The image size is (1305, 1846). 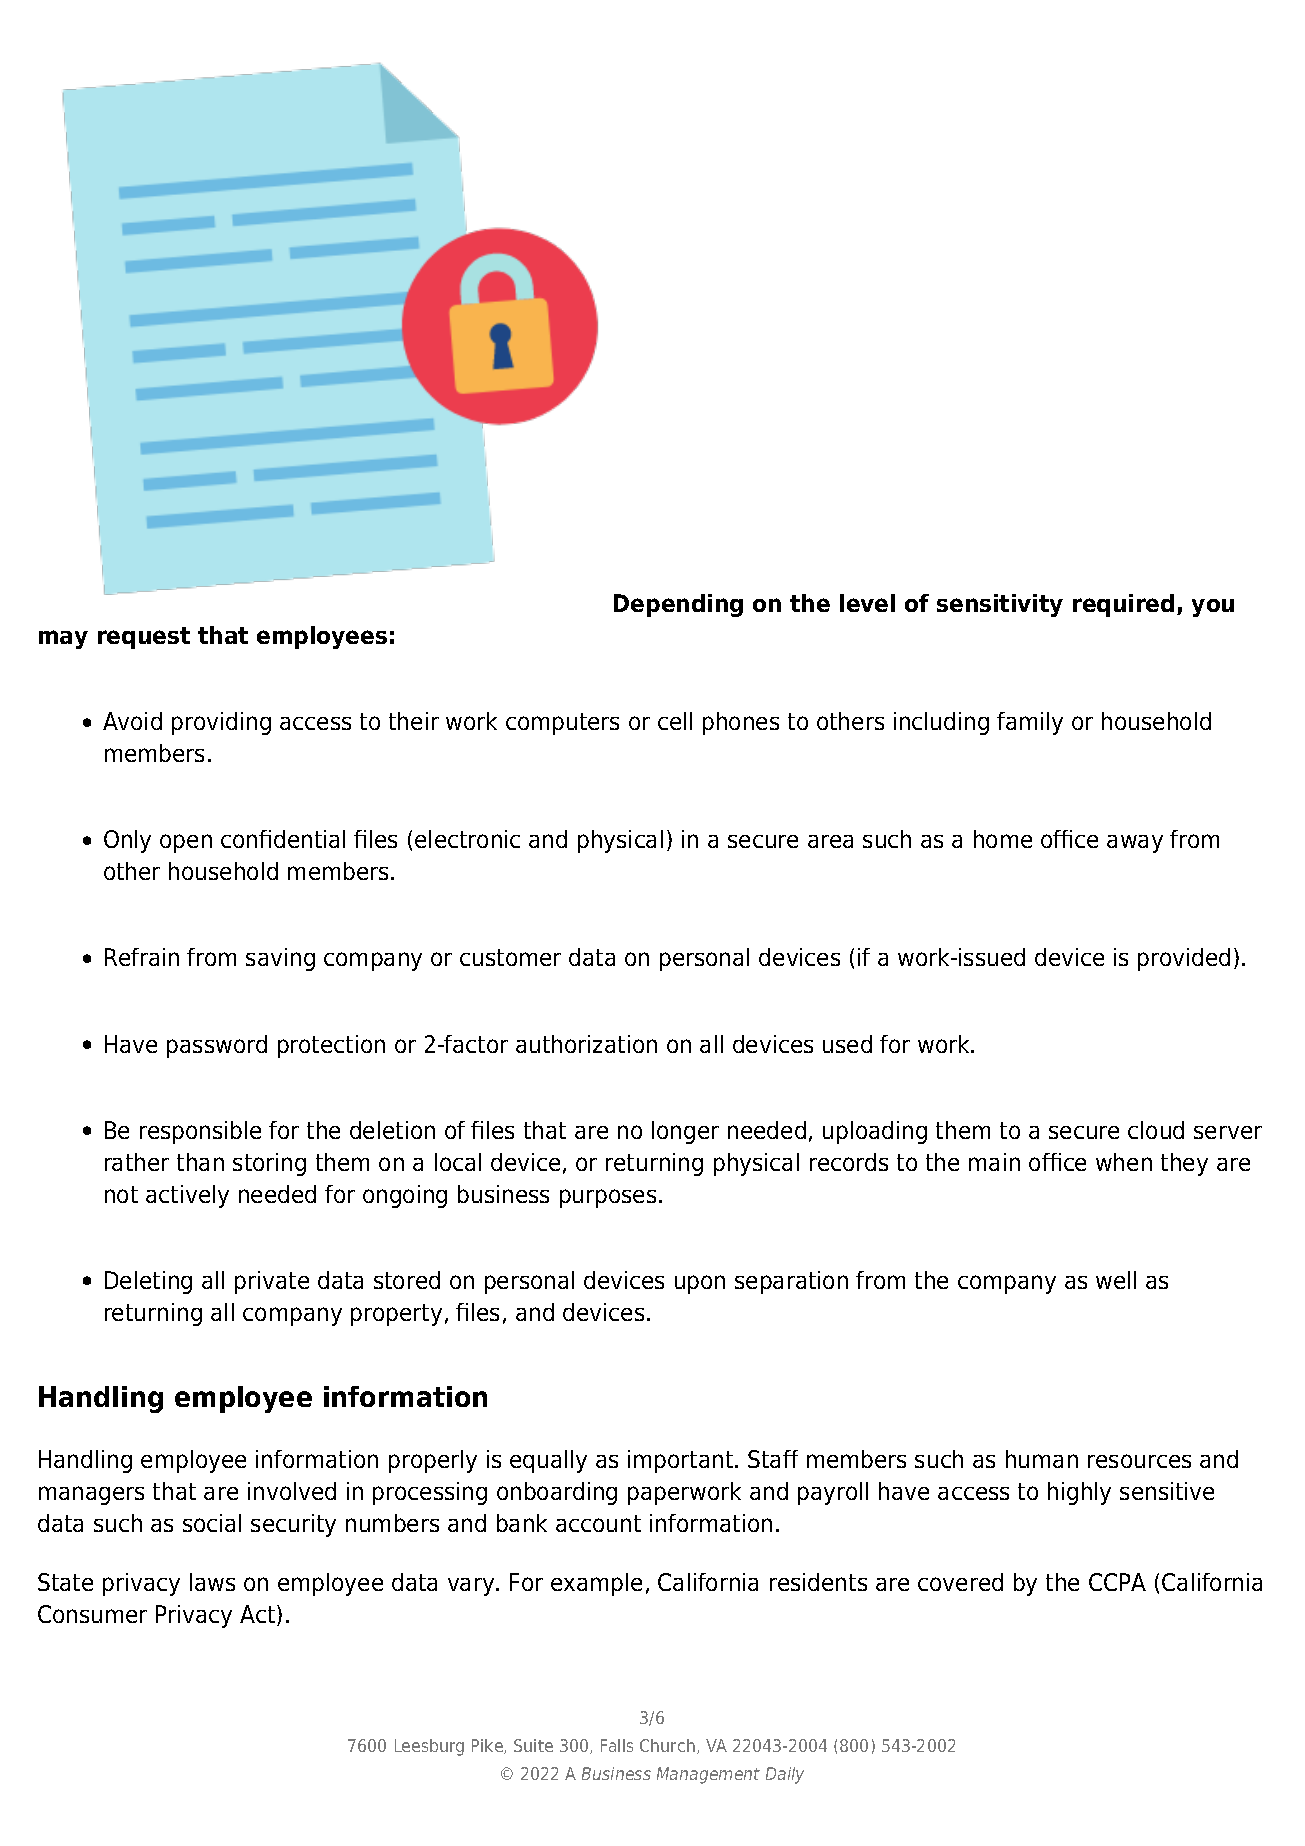 What do you see at coordinates (429, 1747) in the page?
I see `Leesburg` at bounding box center [429, 1747].
